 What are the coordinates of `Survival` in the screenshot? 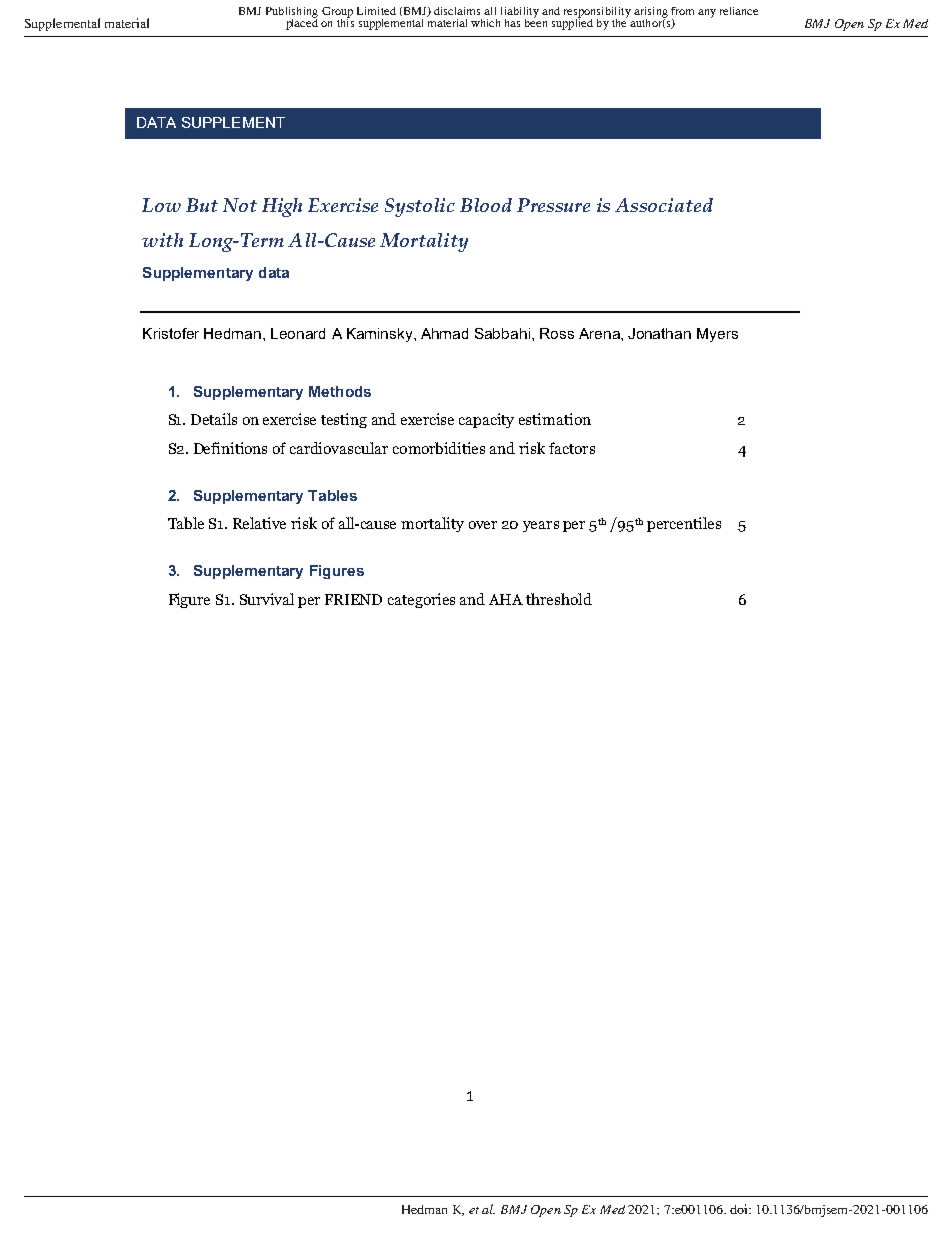 It's located at (267, 599).
